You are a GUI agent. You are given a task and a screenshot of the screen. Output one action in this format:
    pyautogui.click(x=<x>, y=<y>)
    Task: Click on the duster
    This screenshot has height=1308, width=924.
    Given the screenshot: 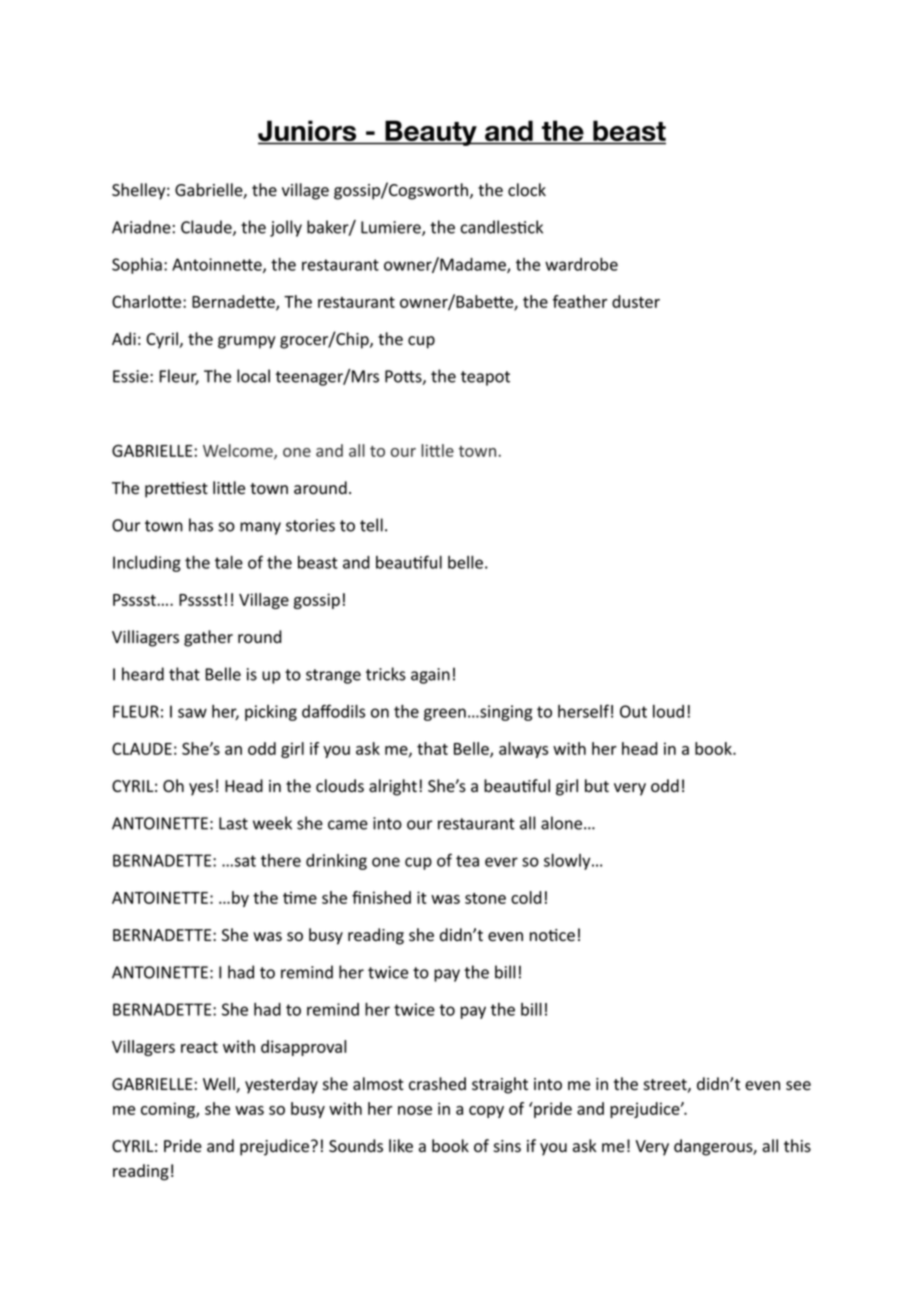 What is the action you would take?
    pyautogui.click(x=636, y=301)
